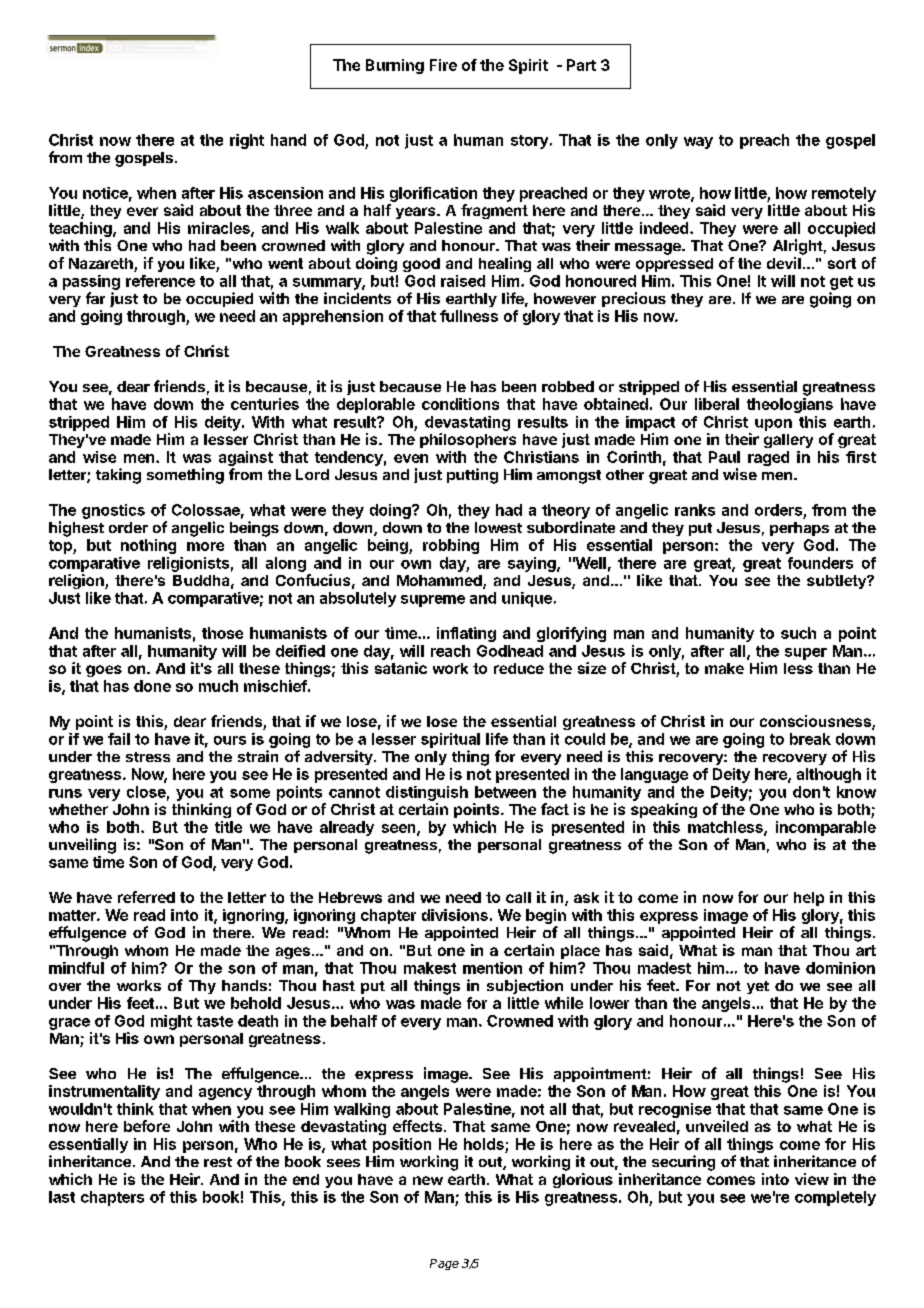  What do you see at coordinates (62, 1197) in the screenshot?
I see `last` at bounding box center [62, 1197].
